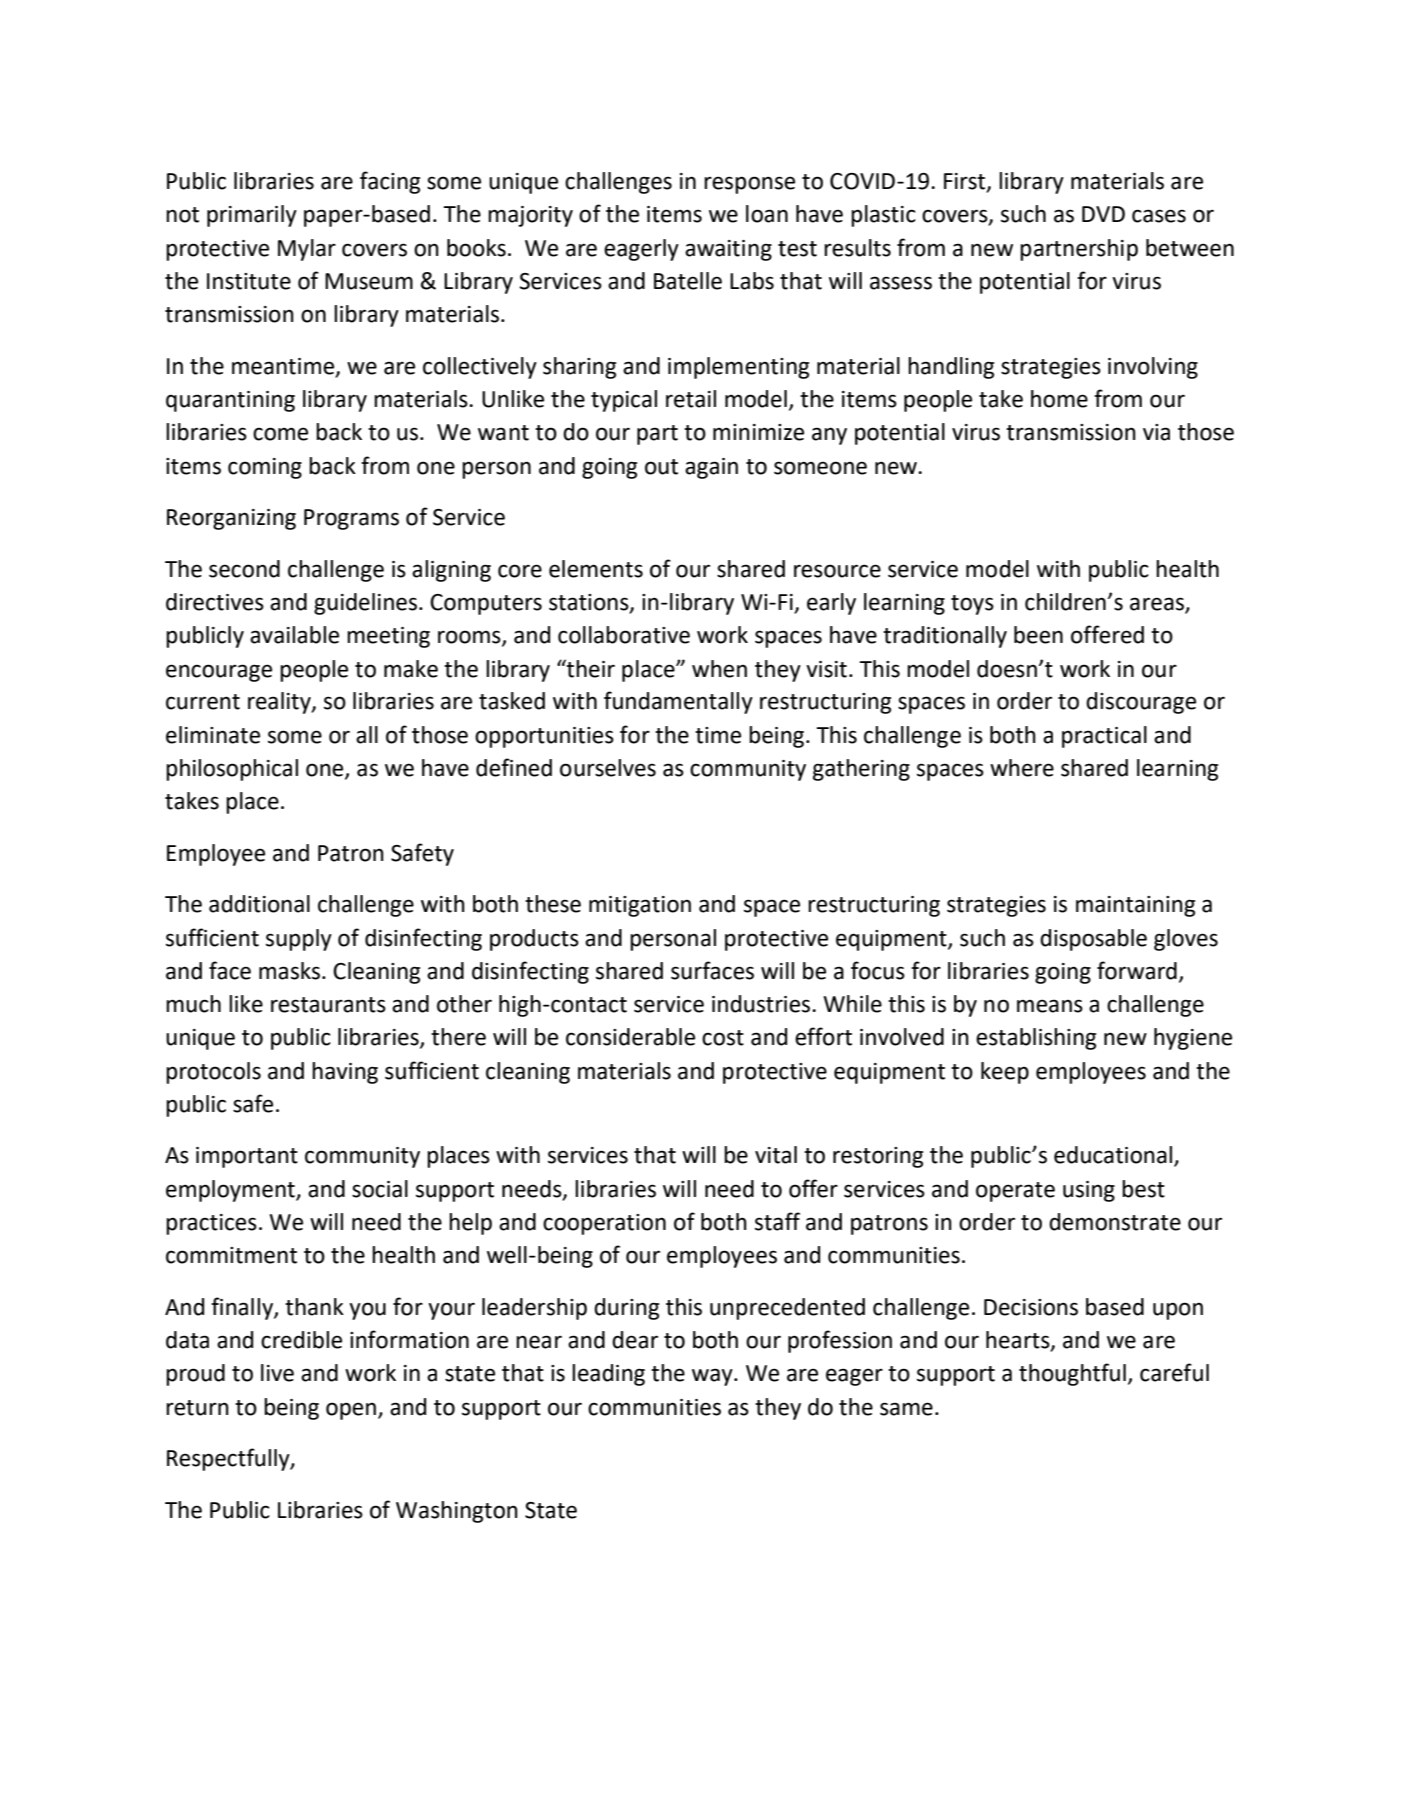 This screenshot has height=1816, width=1403. Describe the element at coordinates (259, 904) in the screenshot. I see `additional` at that location.
